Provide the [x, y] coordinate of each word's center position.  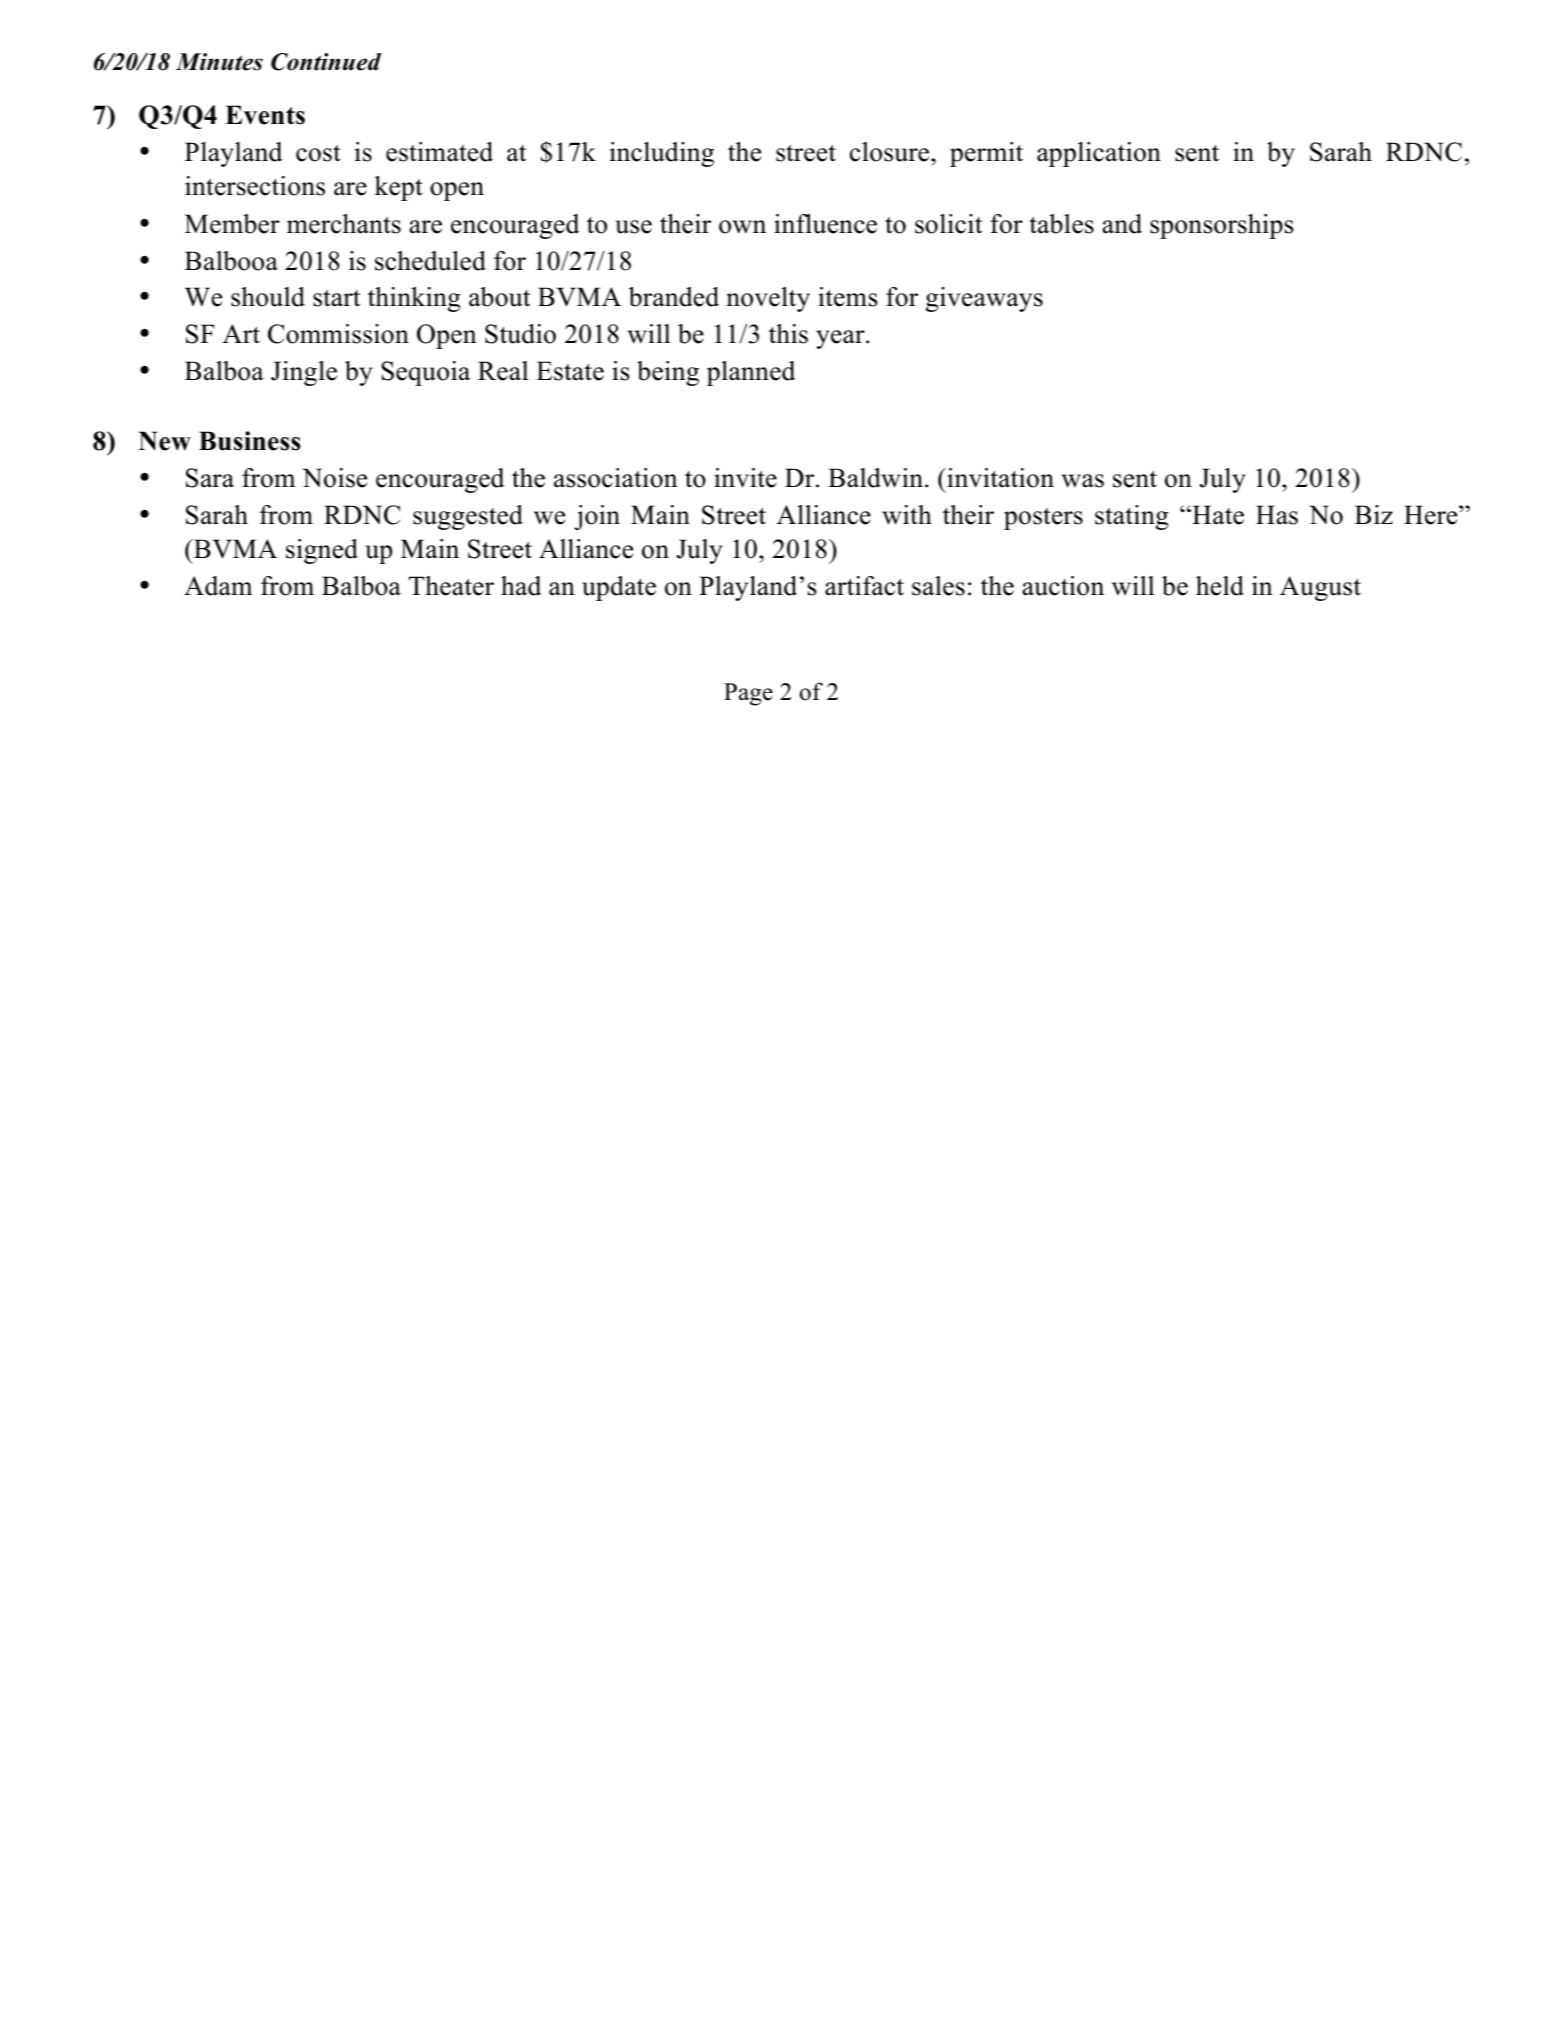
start [336, 298]
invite [745, 478]
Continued [326, 62]
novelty [768, 299]
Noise [335, 478]
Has [1277, 515]
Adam [218, 586]
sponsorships [1222, 226]
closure [891, 152]
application [1099, 154]
